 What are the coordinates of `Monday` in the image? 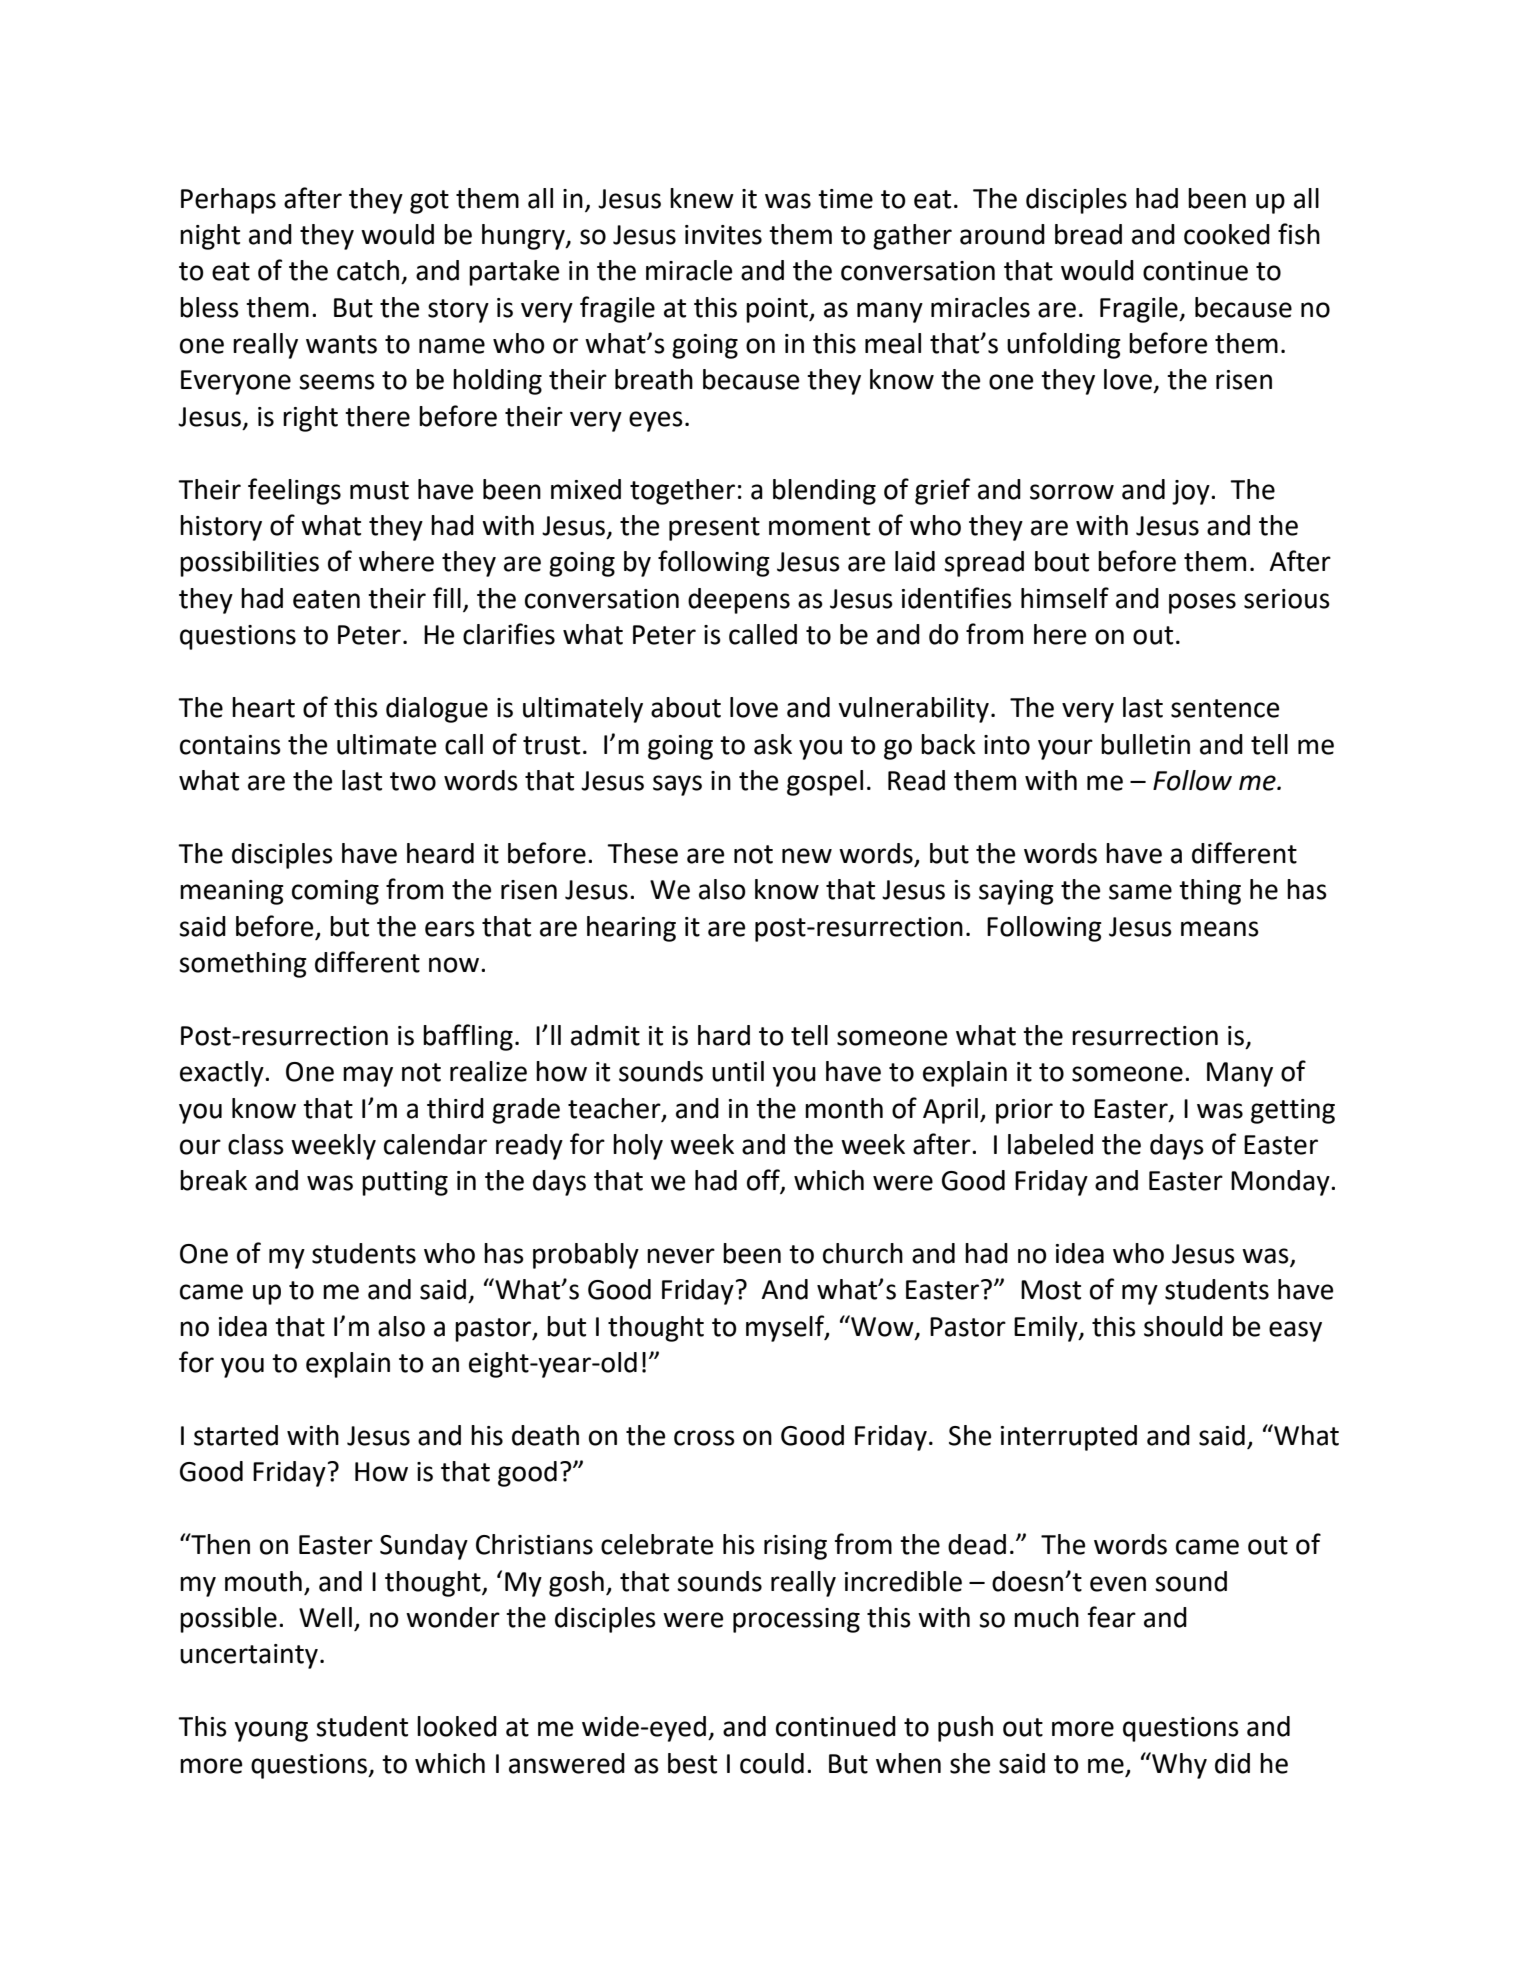 It's located at (1281, 1183).
